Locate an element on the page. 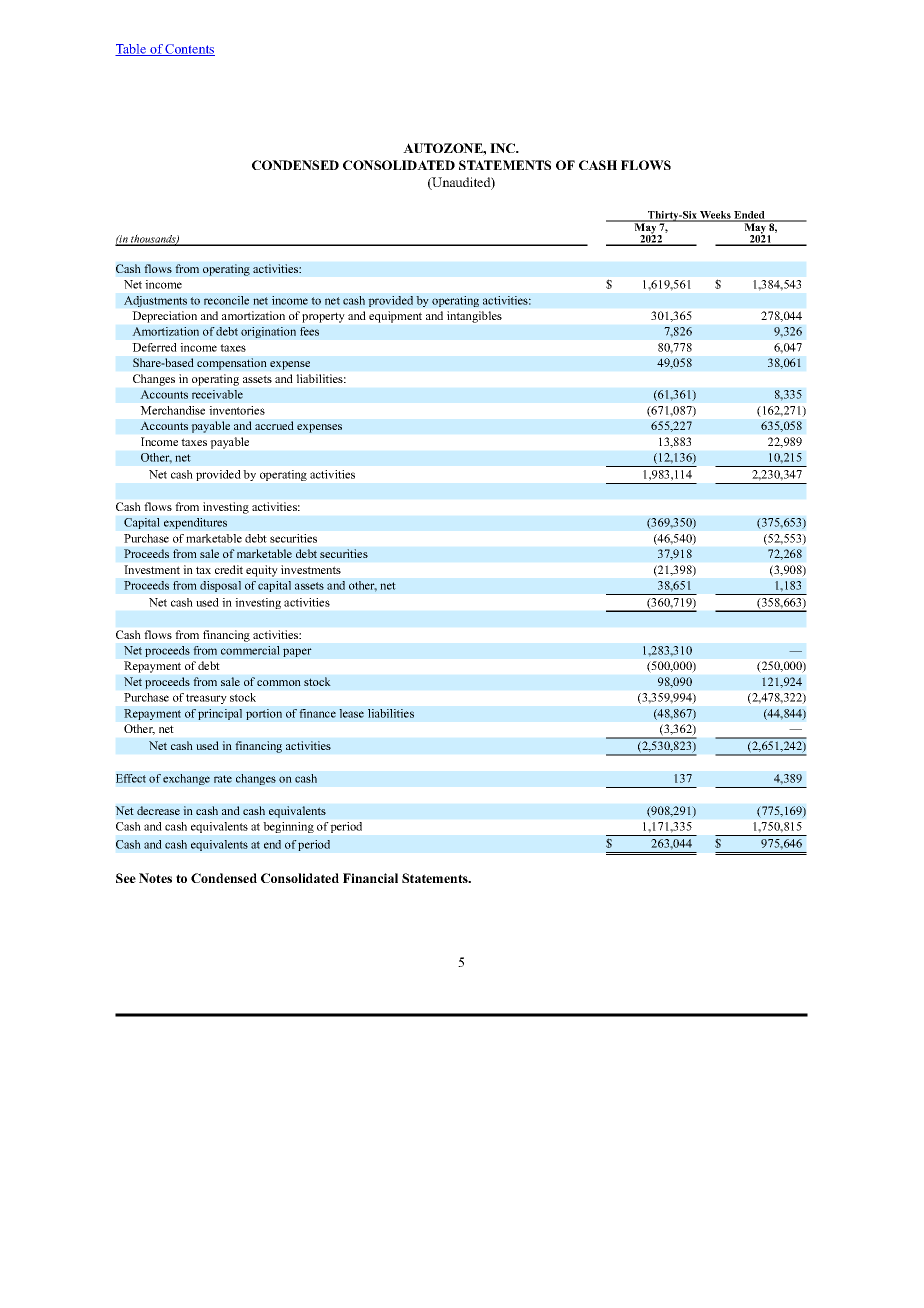  Weeks is located at coordinates (715, 216).
